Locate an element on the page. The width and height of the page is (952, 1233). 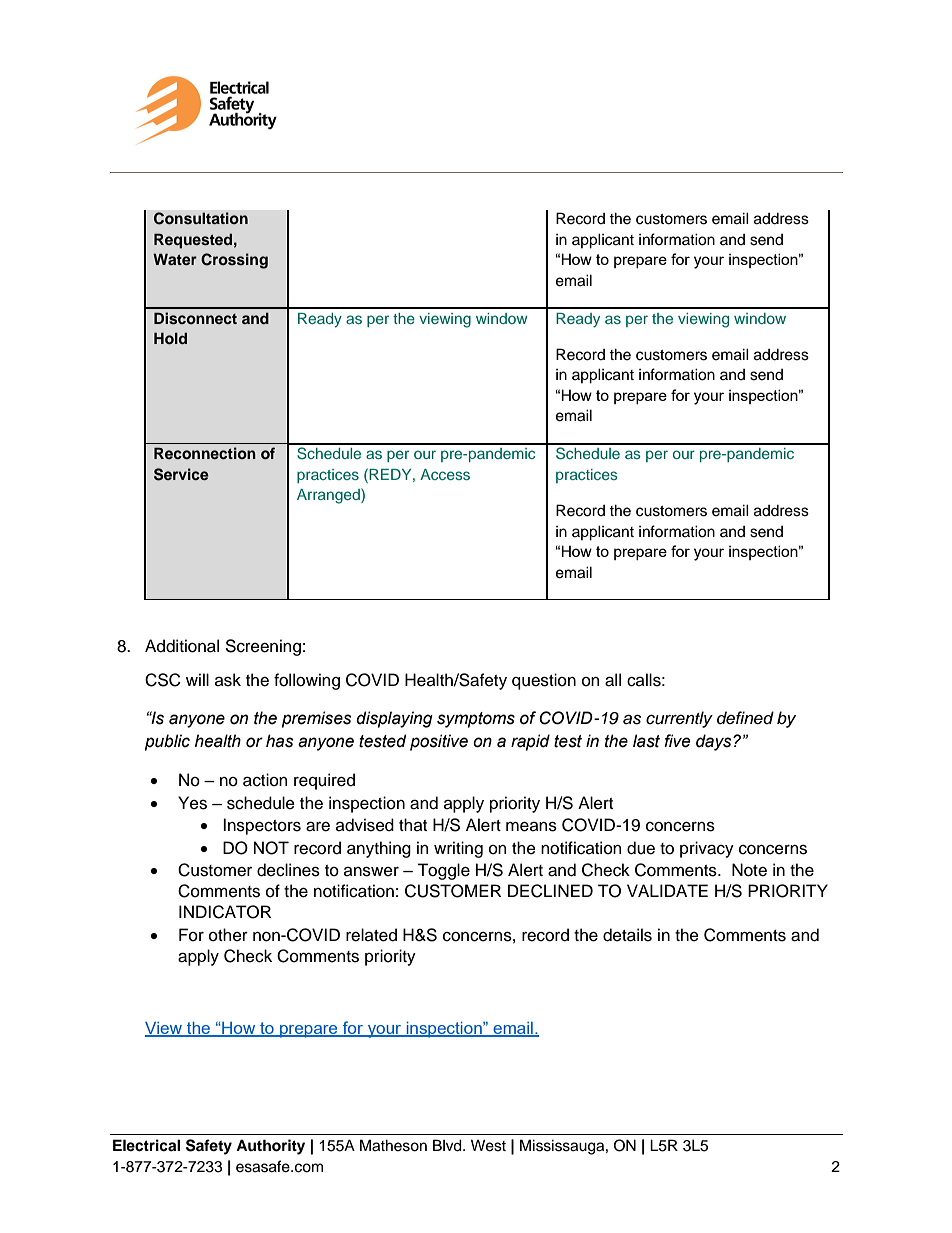
Crossing is located at coordinates (234, 261).
